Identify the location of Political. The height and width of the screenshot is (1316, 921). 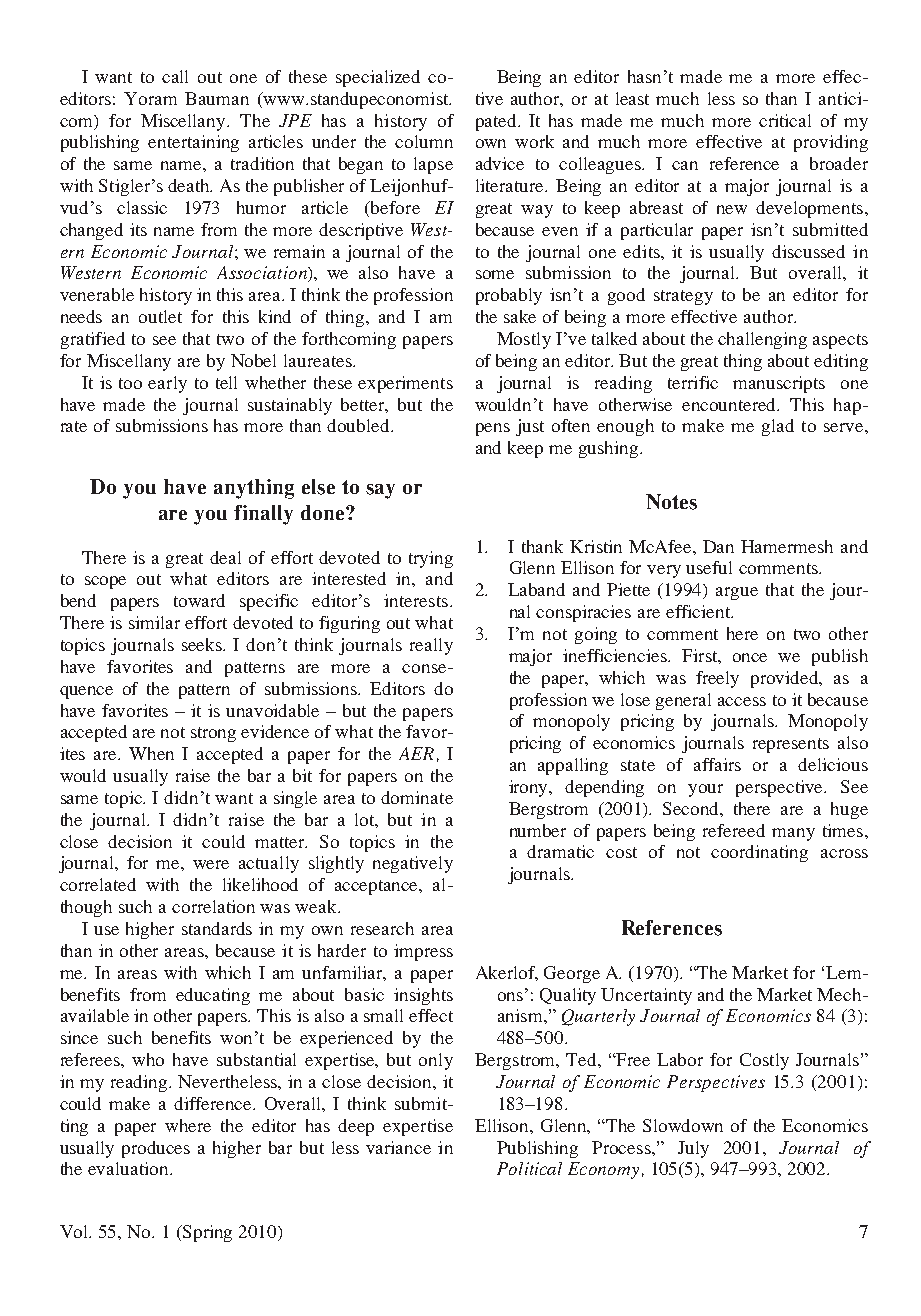
(529, 1168).
